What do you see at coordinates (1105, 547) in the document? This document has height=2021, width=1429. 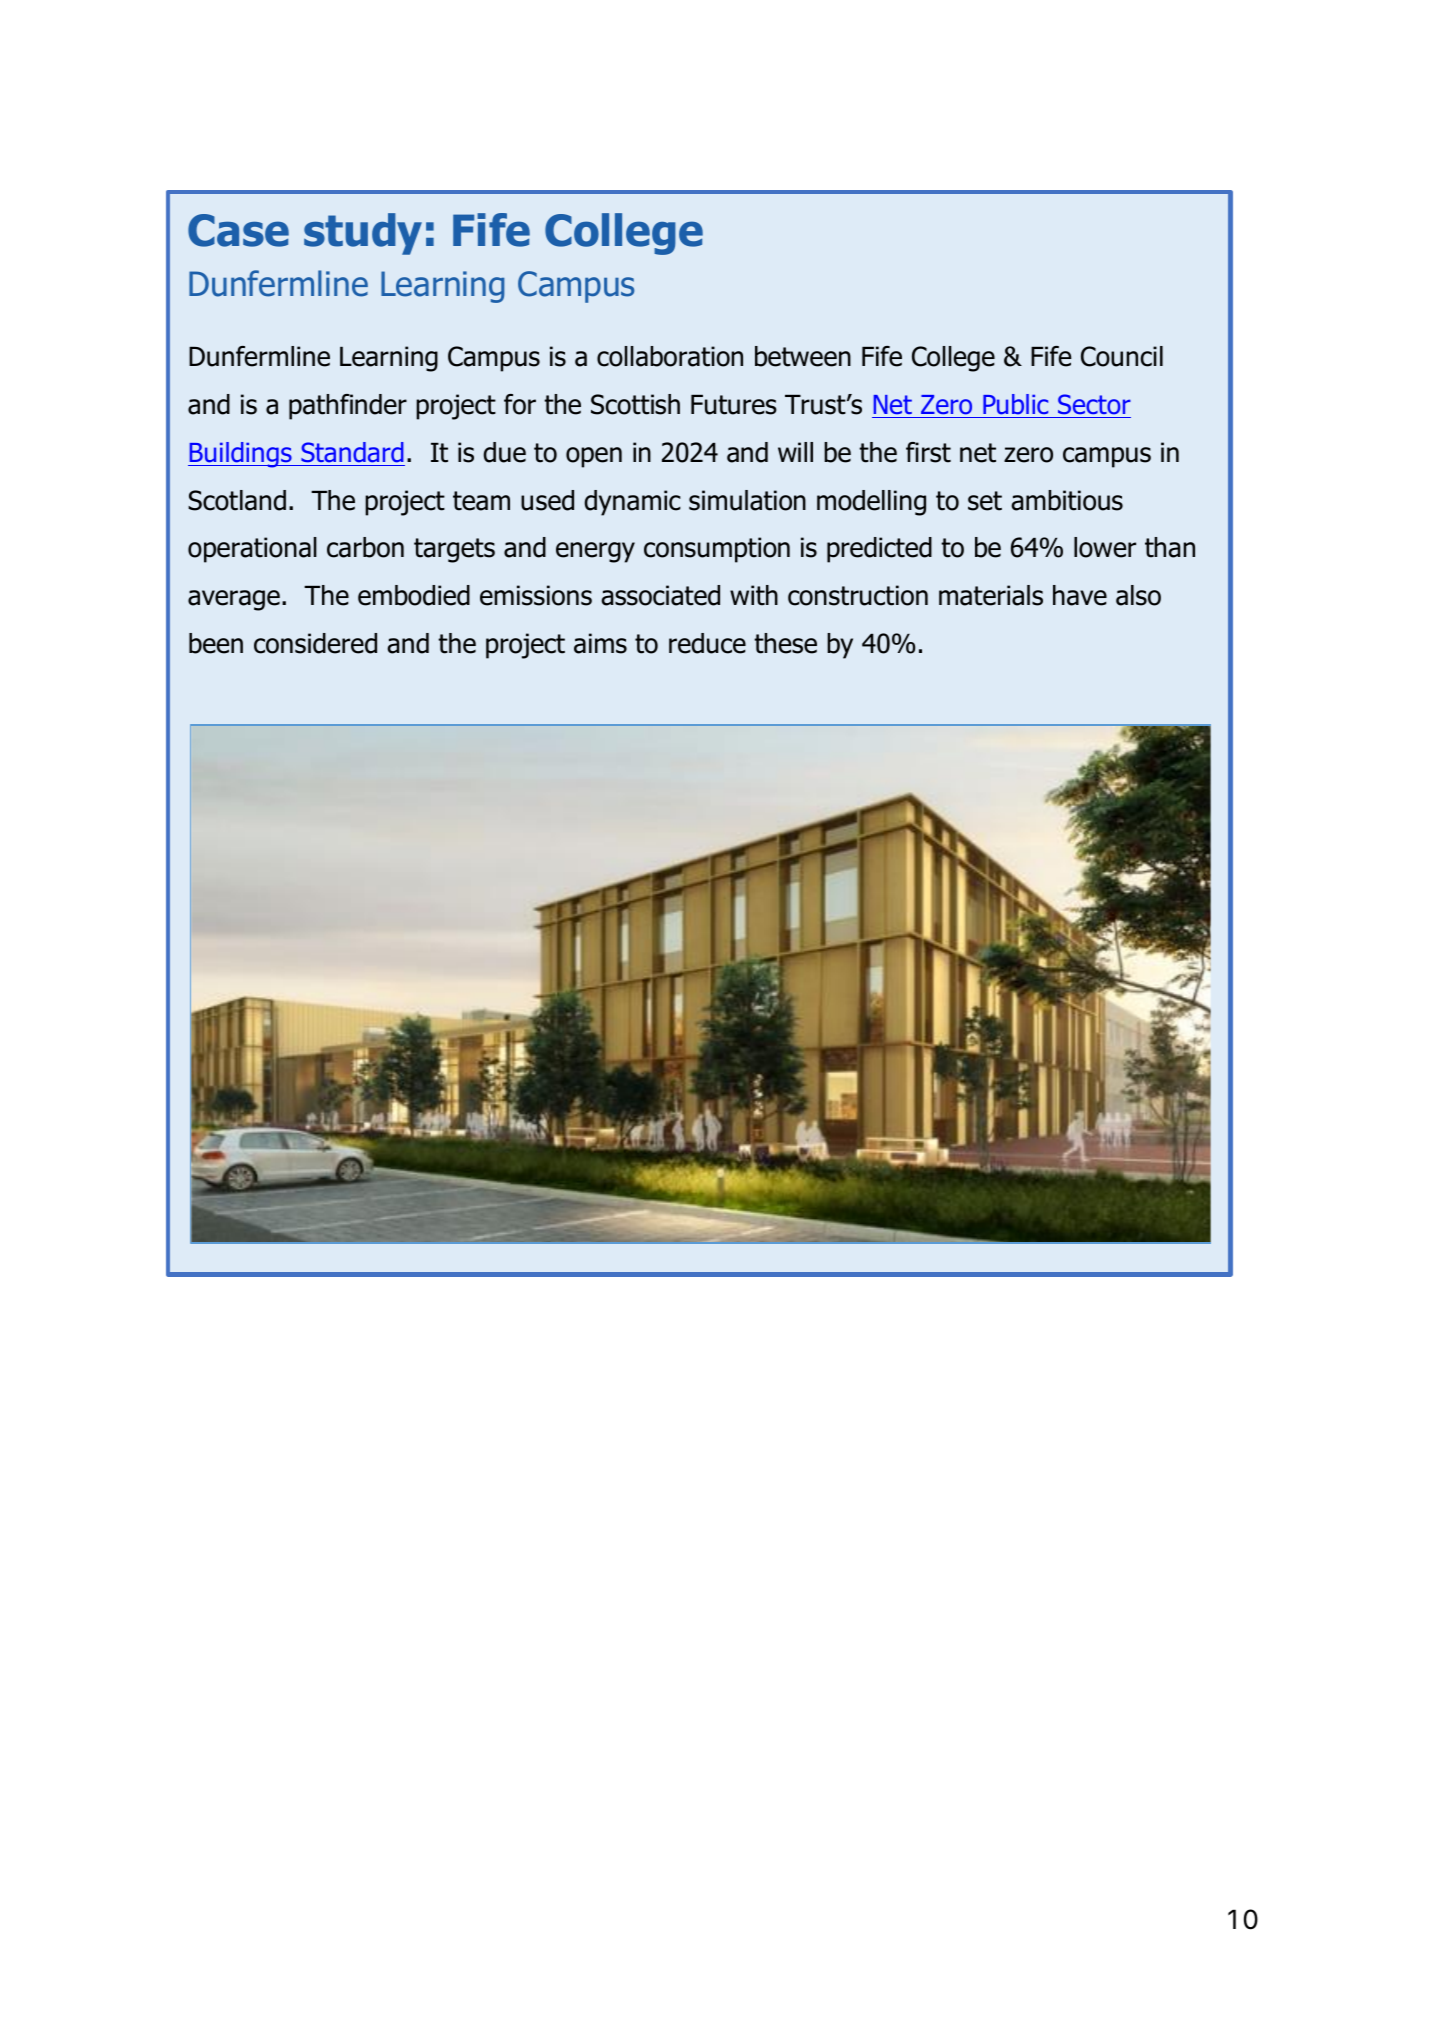 I see `lower` at bounding box center [1105, 547].
